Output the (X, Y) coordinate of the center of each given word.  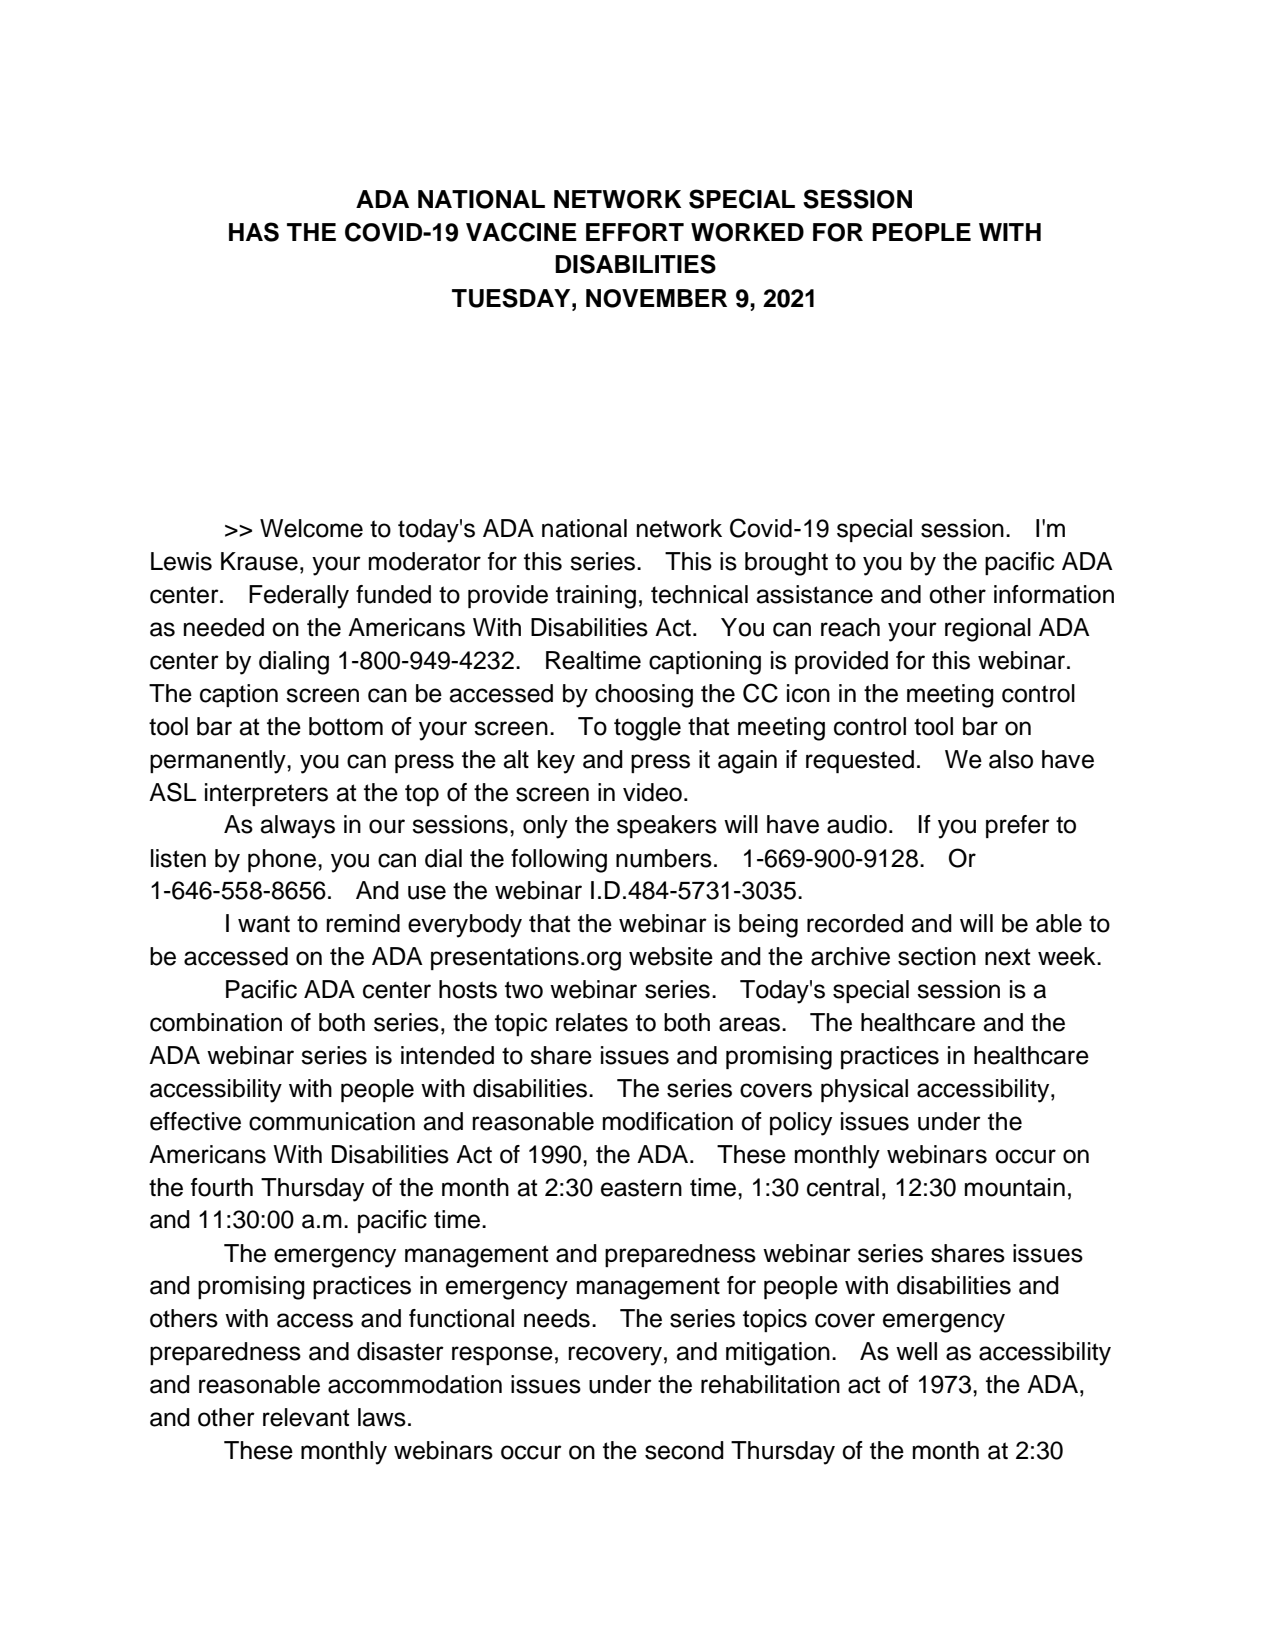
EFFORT (635, 232)
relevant (306, 1417)
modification (668, 1121)
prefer (1018, 826)
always (297, 827)
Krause (259, 561)
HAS (254, 232)
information (1054, 594)
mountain (1015, 1187)
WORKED (747, 232)
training (596, 597)
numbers (664, 858)
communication (332, 1121)
